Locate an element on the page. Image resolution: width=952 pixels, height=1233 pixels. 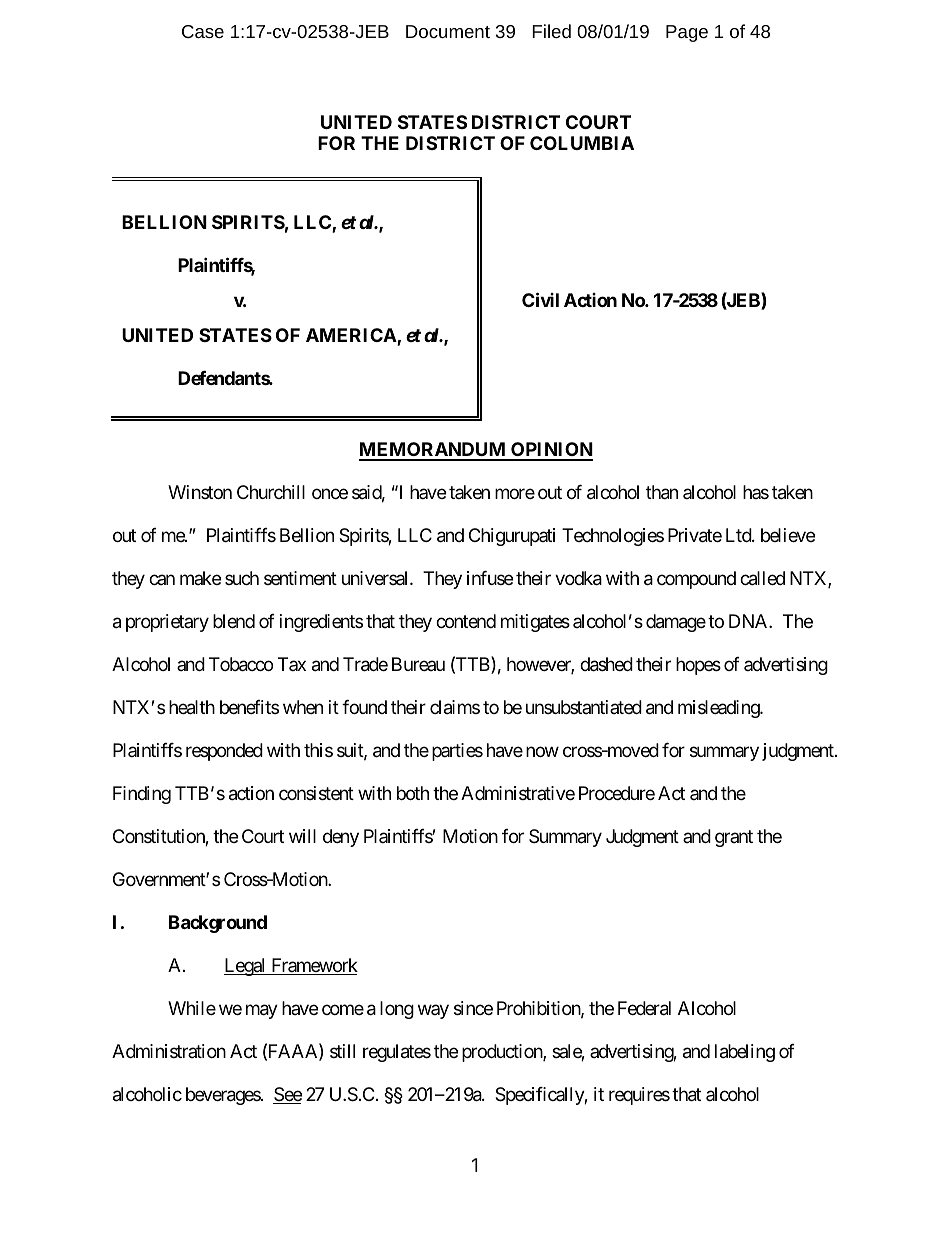
compound is located at coordinates (696, 580).
